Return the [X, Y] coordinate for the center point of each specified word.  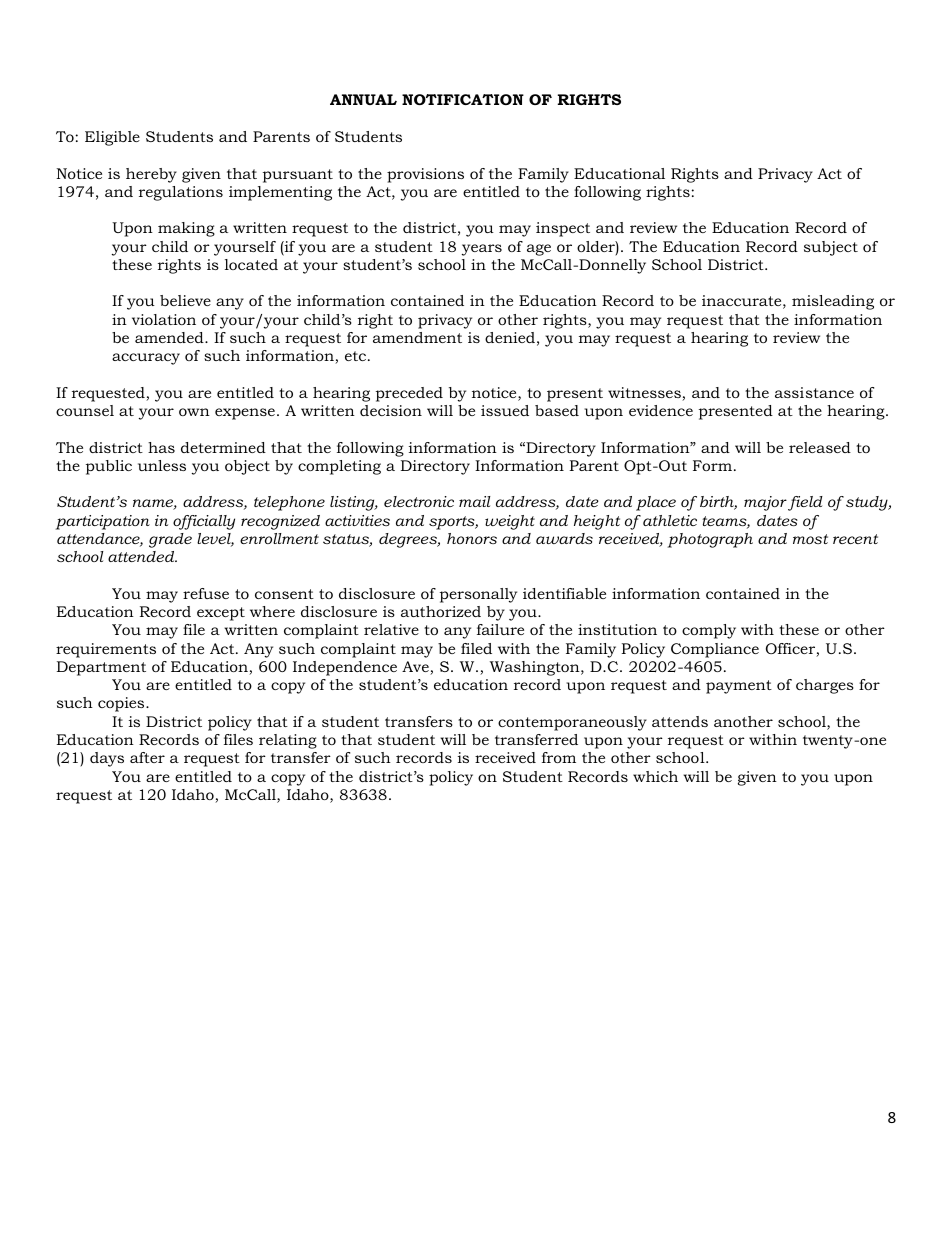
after [147, 757]
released [820, 447]
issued [505, 410]
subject [831, 248]
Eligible [112, 138]
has [161, 447]
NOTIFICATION [463, 99]
